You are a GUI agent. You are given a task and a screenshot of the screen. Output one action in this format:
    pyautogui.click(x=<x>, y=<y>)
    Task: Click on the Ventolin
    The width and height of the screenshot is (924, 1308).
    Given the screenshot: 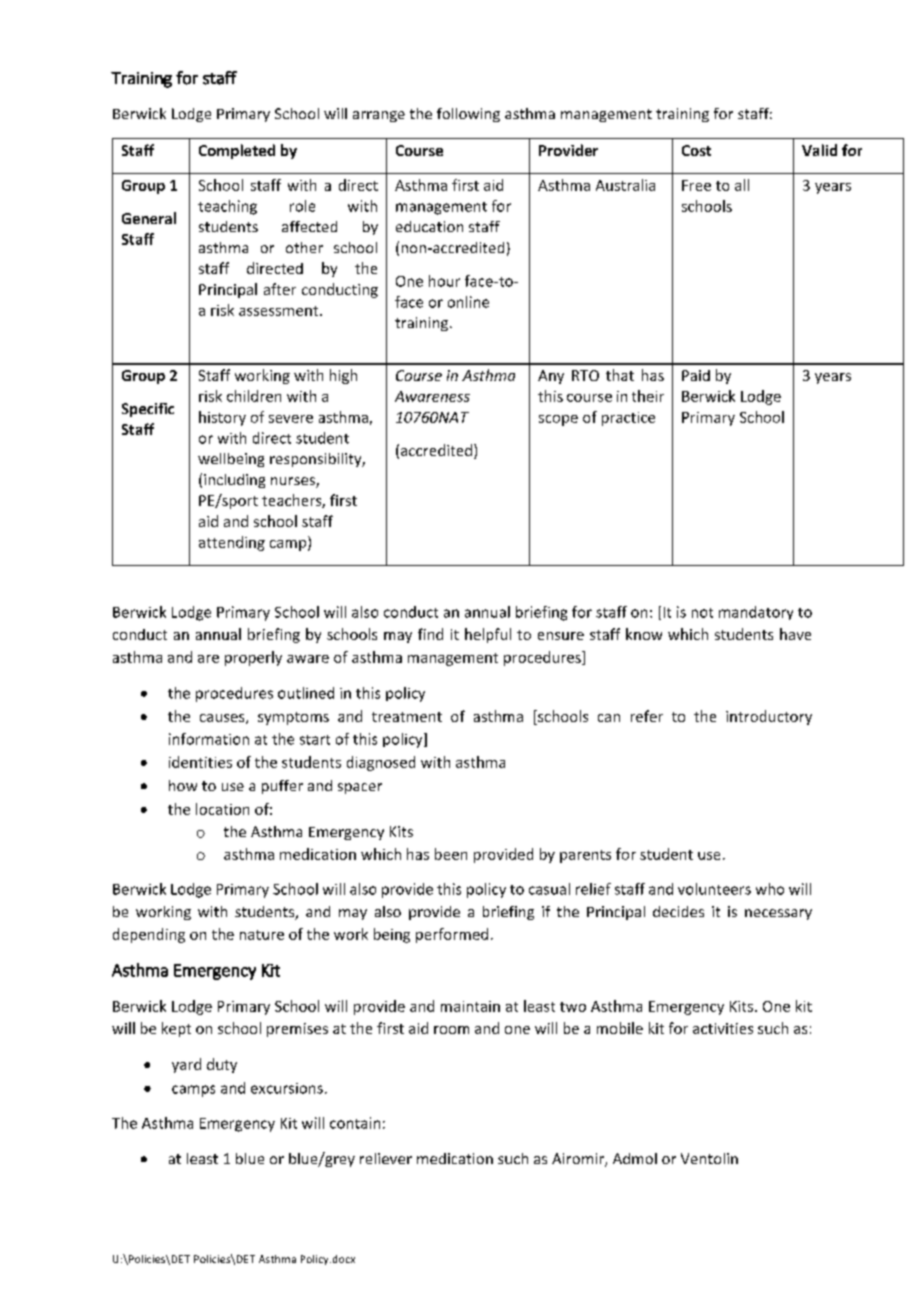 What is the action you would take?
    pyautogui.click(x=709, y=1158)
